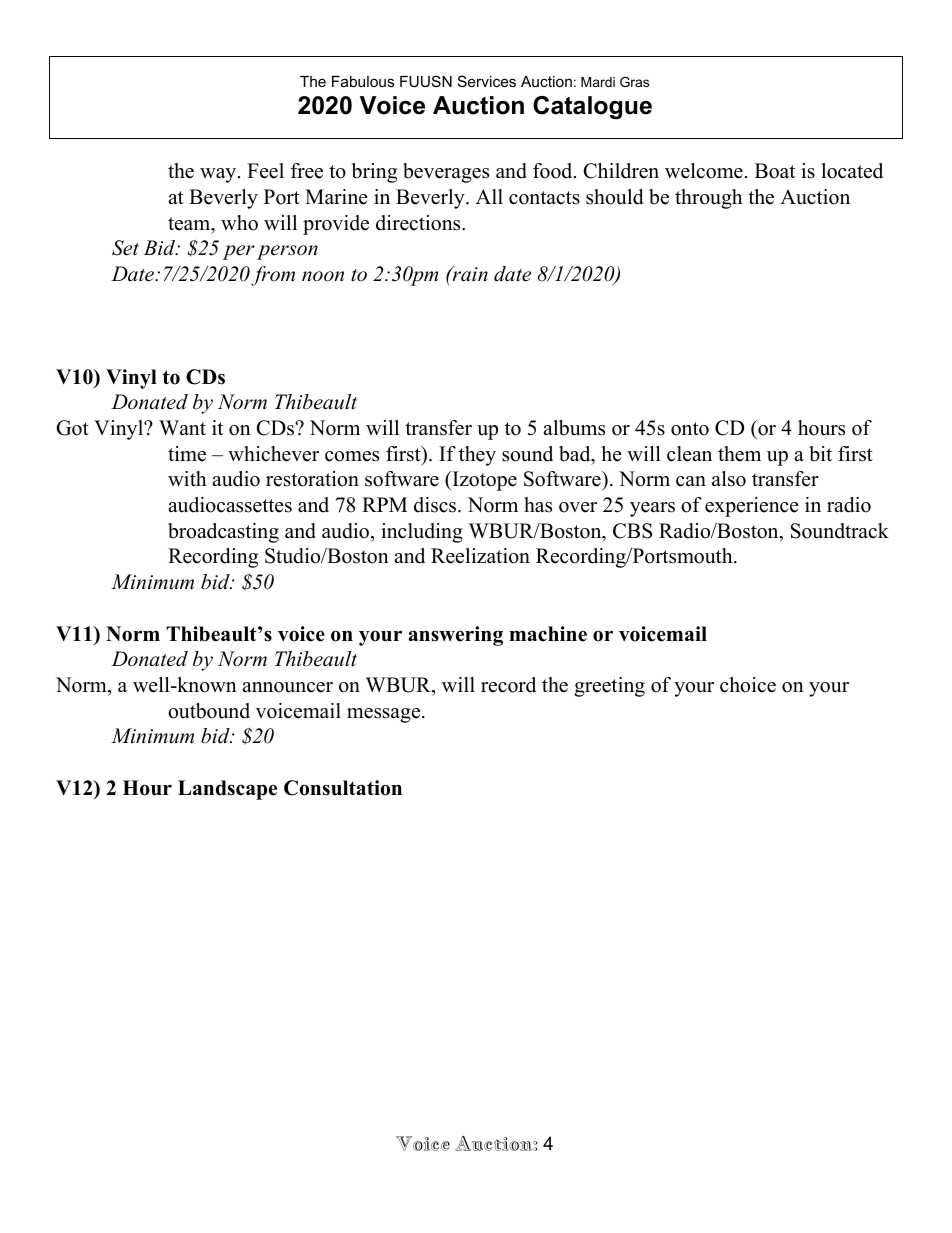 This document has width=952, height=1233. I want to click on Gras, so click(634, 82).
